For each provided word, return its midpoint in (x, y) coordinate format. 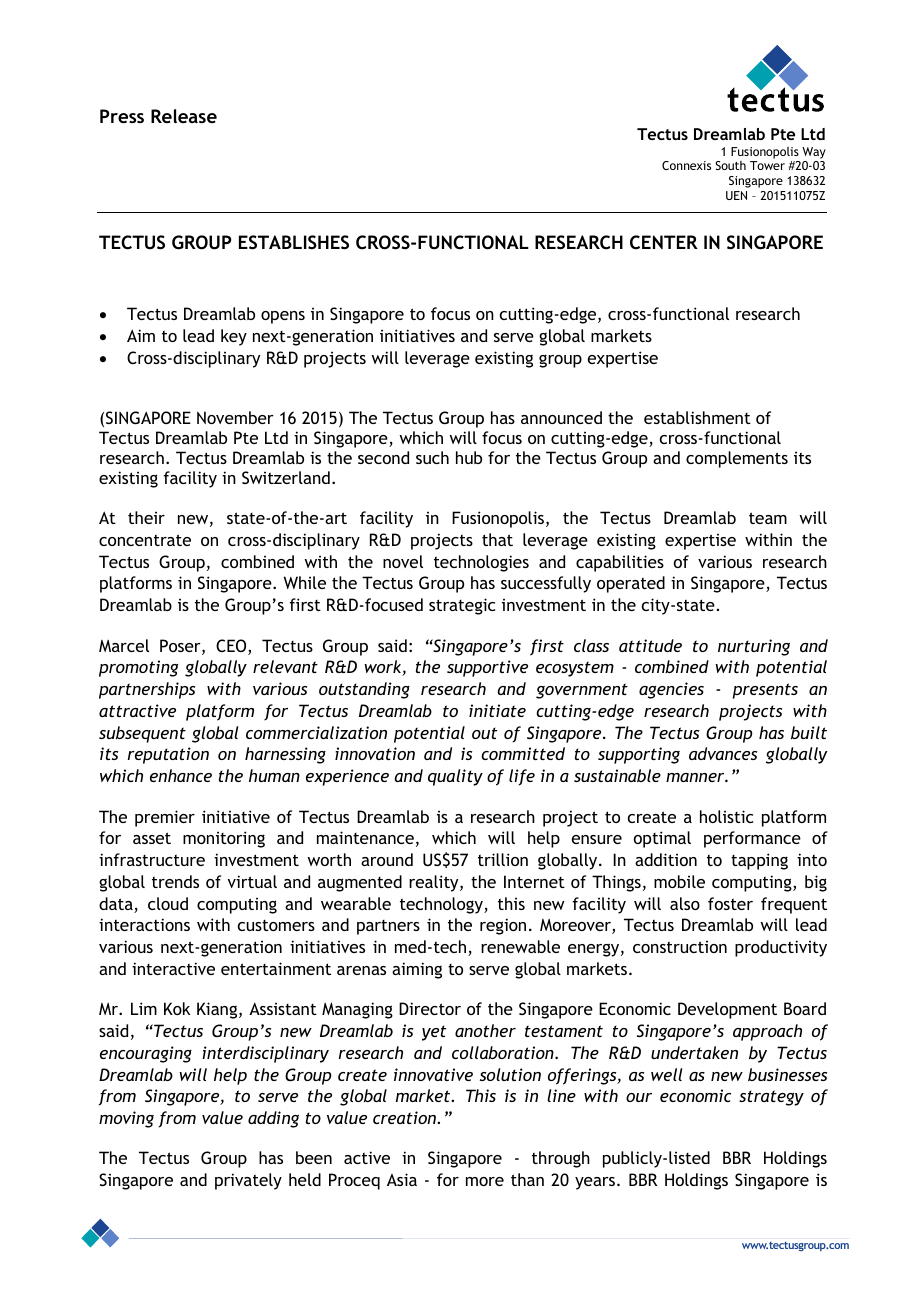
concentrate (145, 540)
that (497, 539)
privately (248, 1181)
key (234, 337)
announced (561, 417)
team (768, 518)
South (730, 165)
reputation (168, 755)
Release (184, 116)
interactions (144, 924)
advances (723, 753)
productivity (781, 948)
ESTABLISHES (294, 242)
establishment (697, 417)
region (503, 926)
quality (455, 777)
